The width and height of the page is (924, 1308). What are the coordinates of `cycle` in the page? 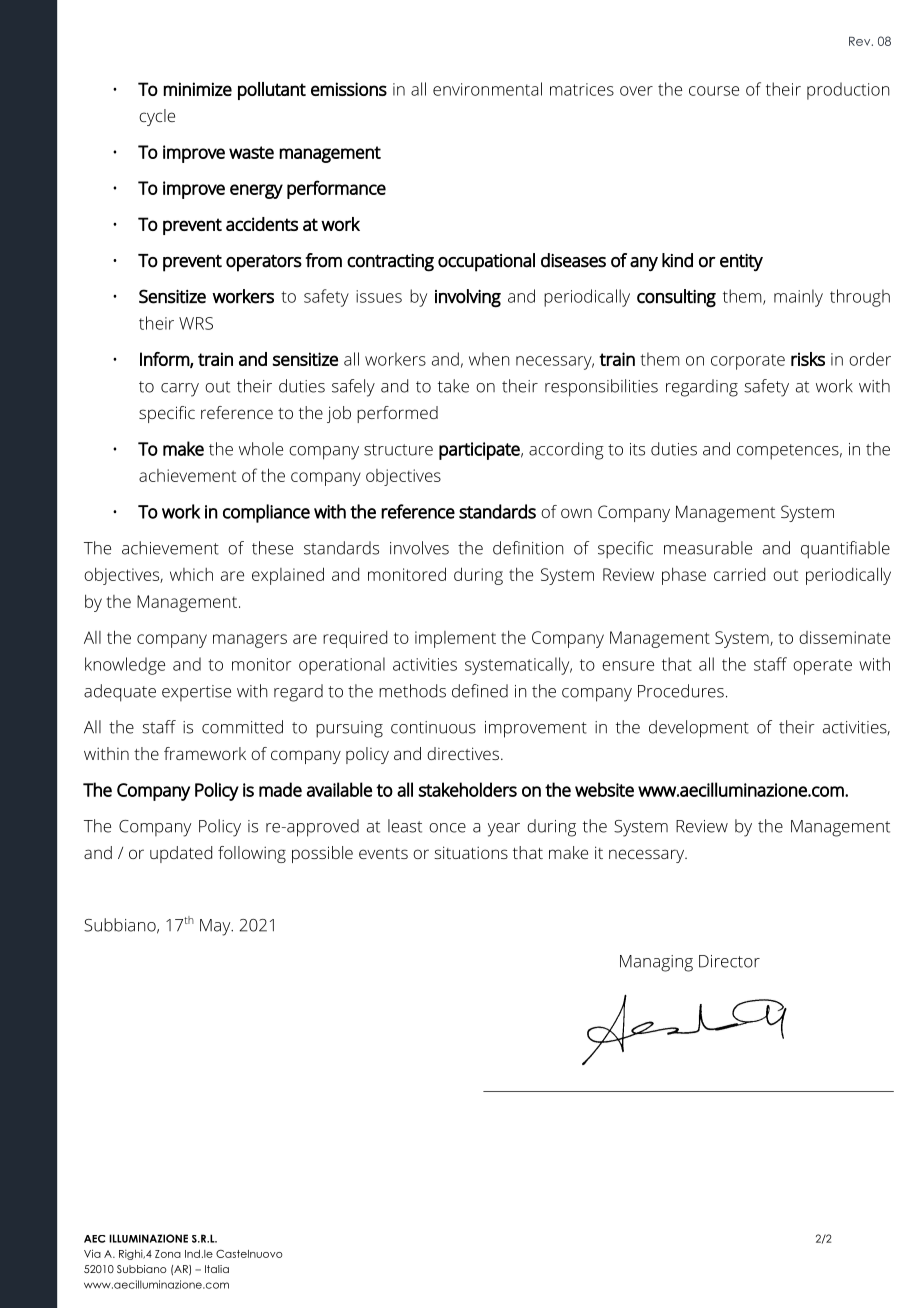 It's located at (157, 117).
